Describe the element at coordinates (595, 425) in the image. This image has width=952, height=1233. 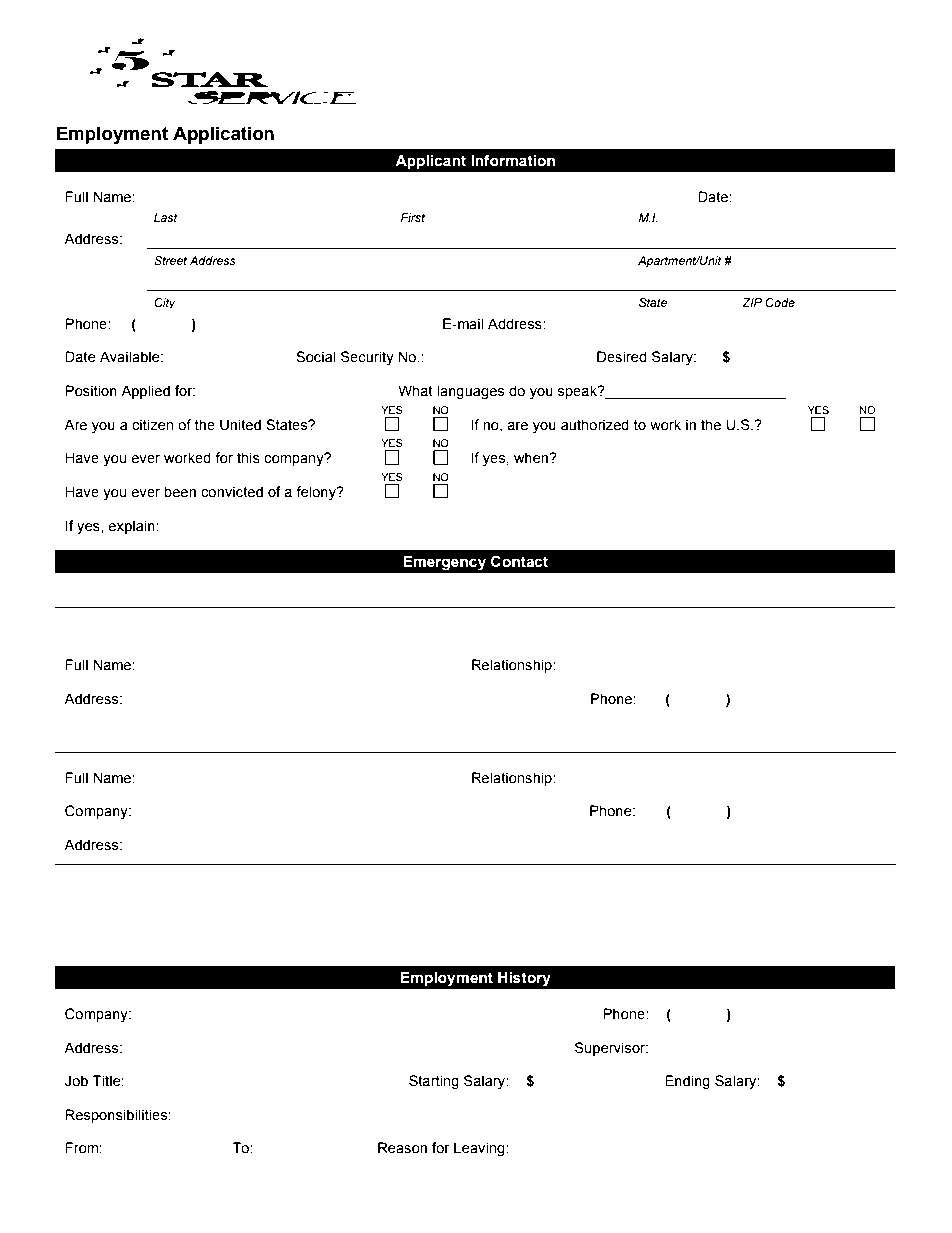
I see `authorized` at that location.
